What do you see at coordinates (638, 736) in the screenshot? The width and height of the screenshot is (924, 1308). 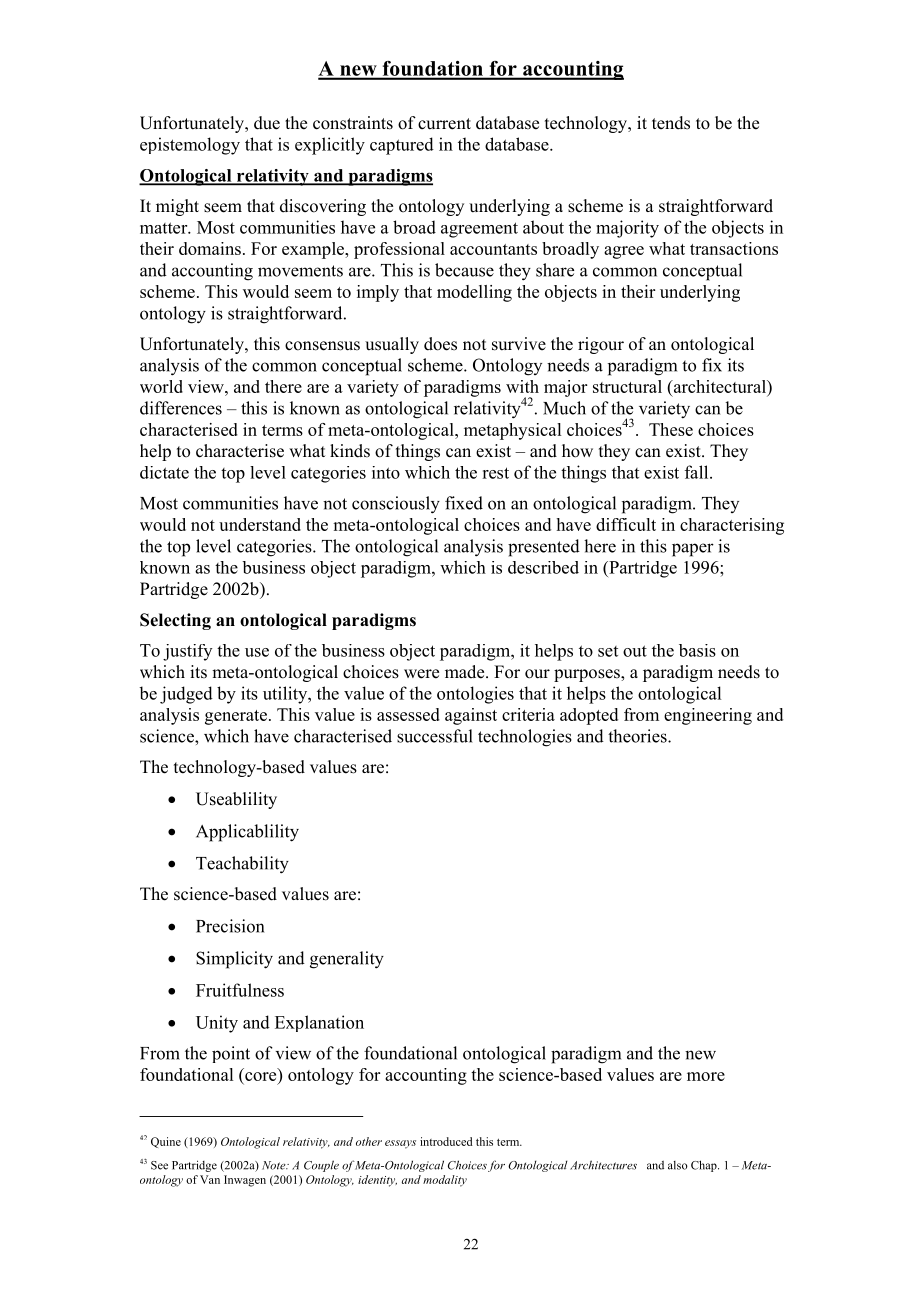 I see `theories` at bounding box center [638, 736].
